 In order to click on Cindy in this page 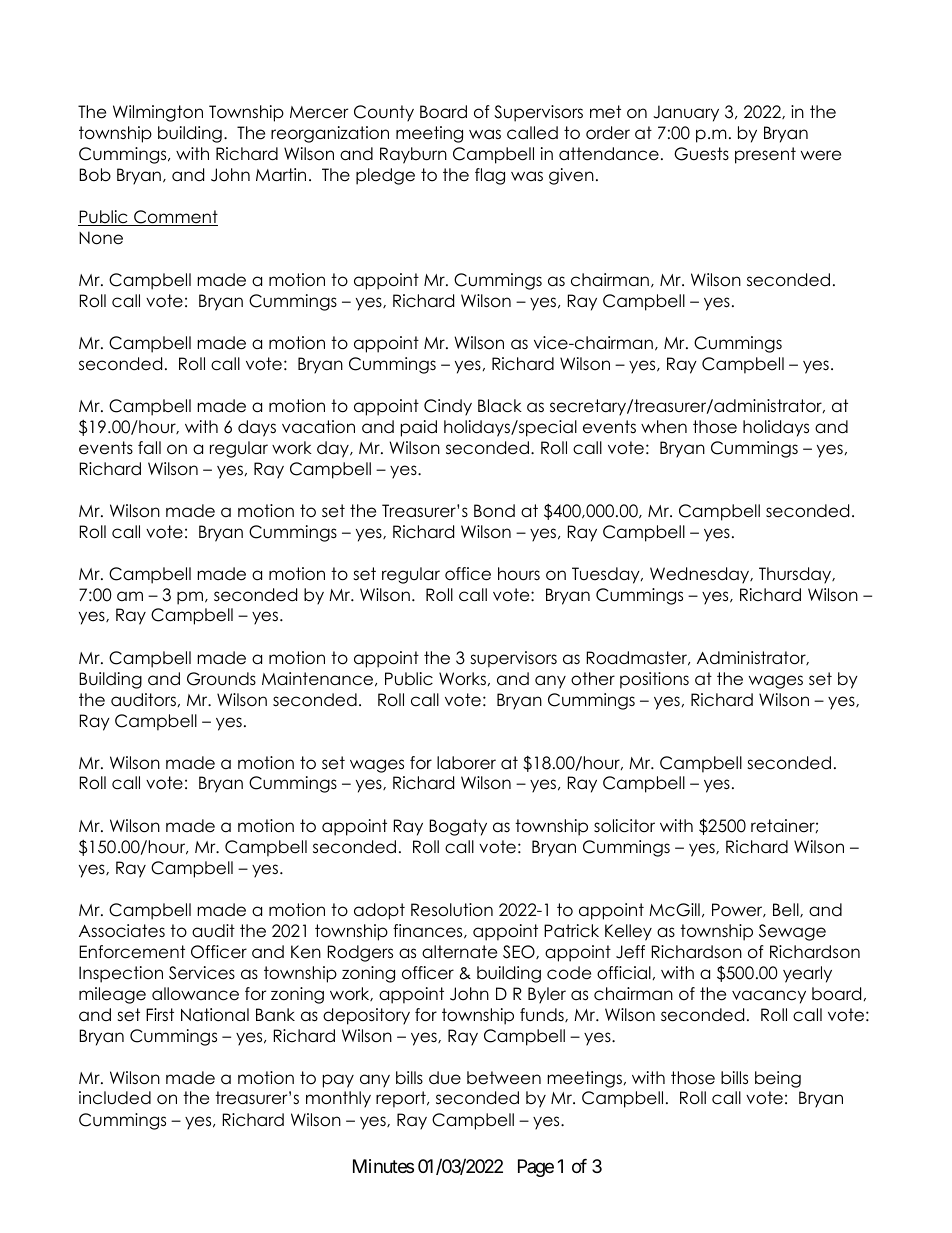, I will do `click(448, 407)`.
